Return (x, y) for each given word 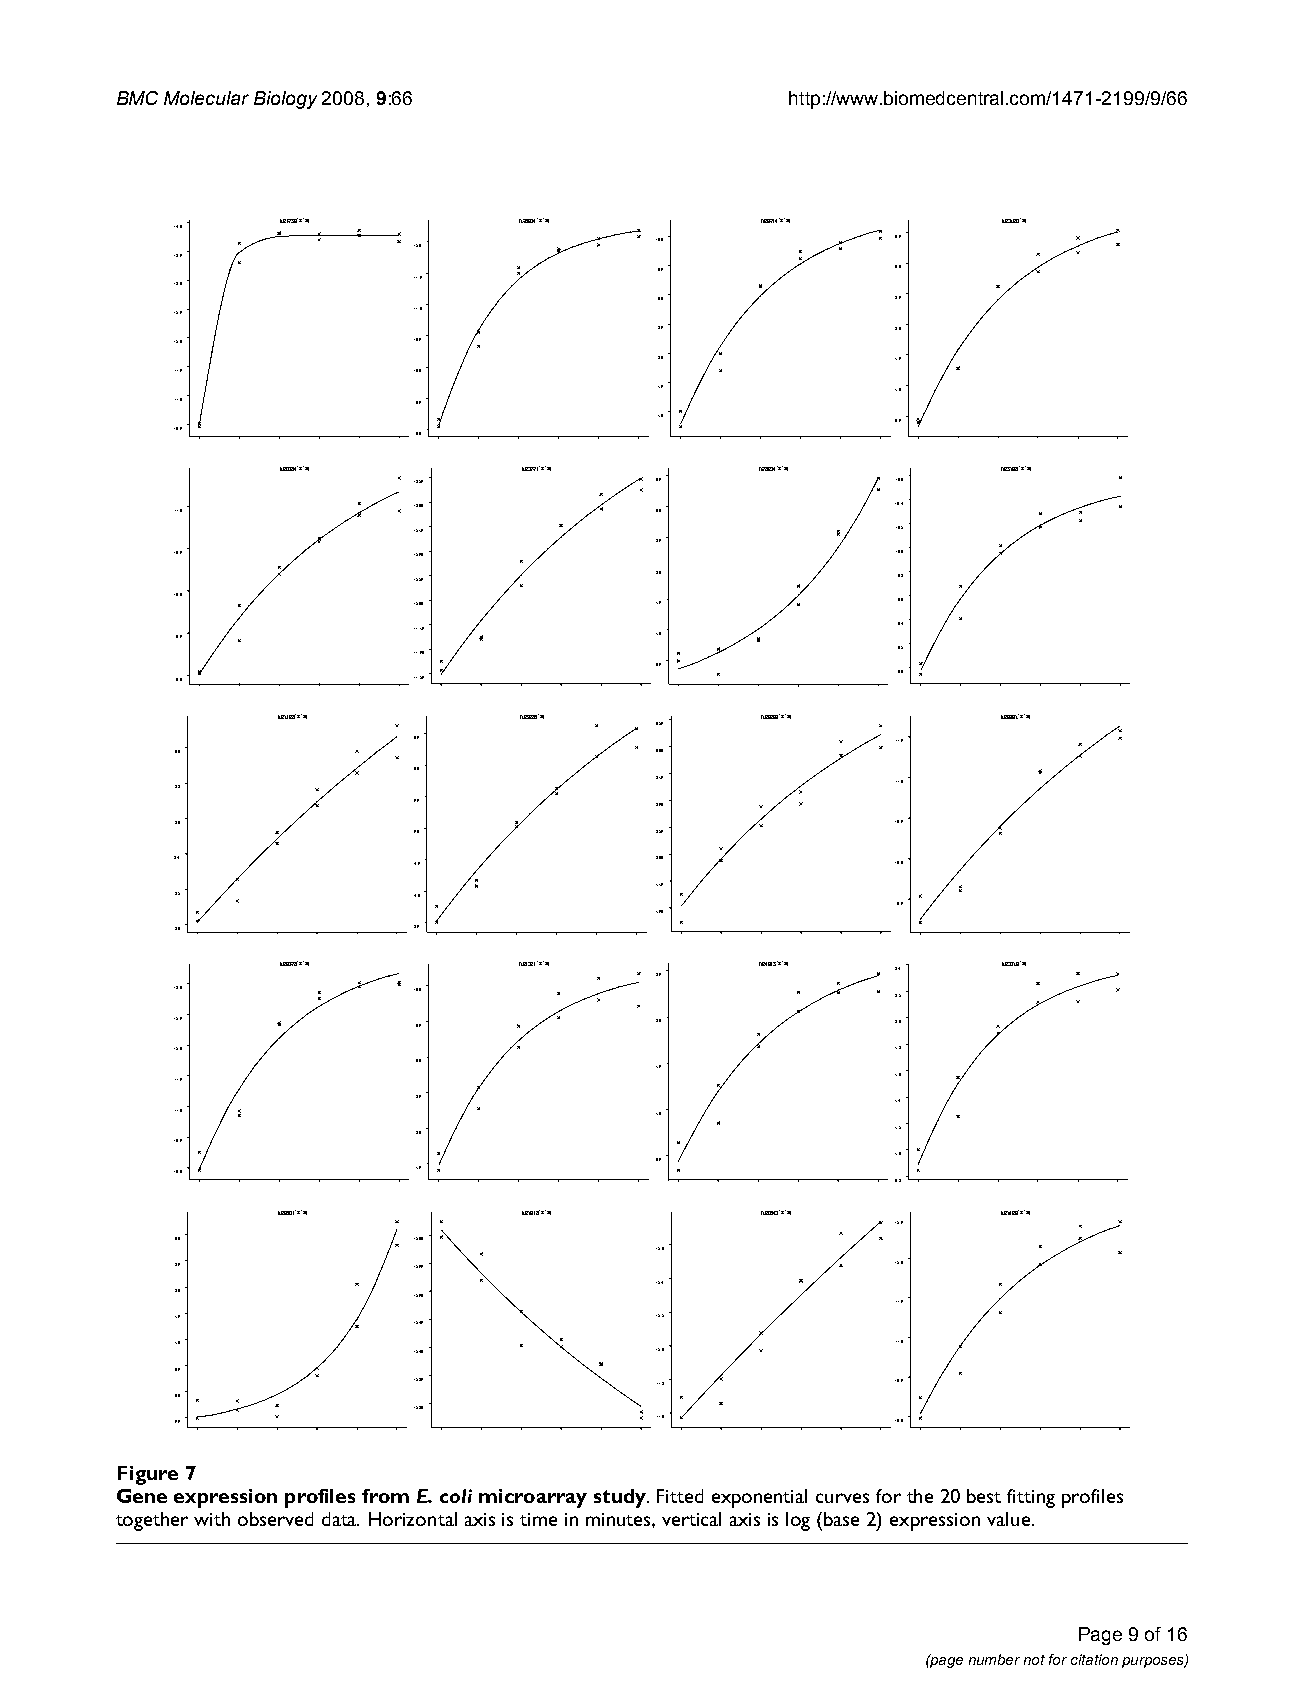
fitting (1031, 1498)
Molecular (206, 98)
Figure (148, 1475)
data (340, 1519)
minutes (619, 1519)
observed (275, 1519)
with (212, 1519)
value (1008, 1519)
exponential (759, 1498)
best (984, 1496)
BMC (137, 98)
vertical (691, 1519)
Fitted (680, 1496)
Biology (285, 100)
